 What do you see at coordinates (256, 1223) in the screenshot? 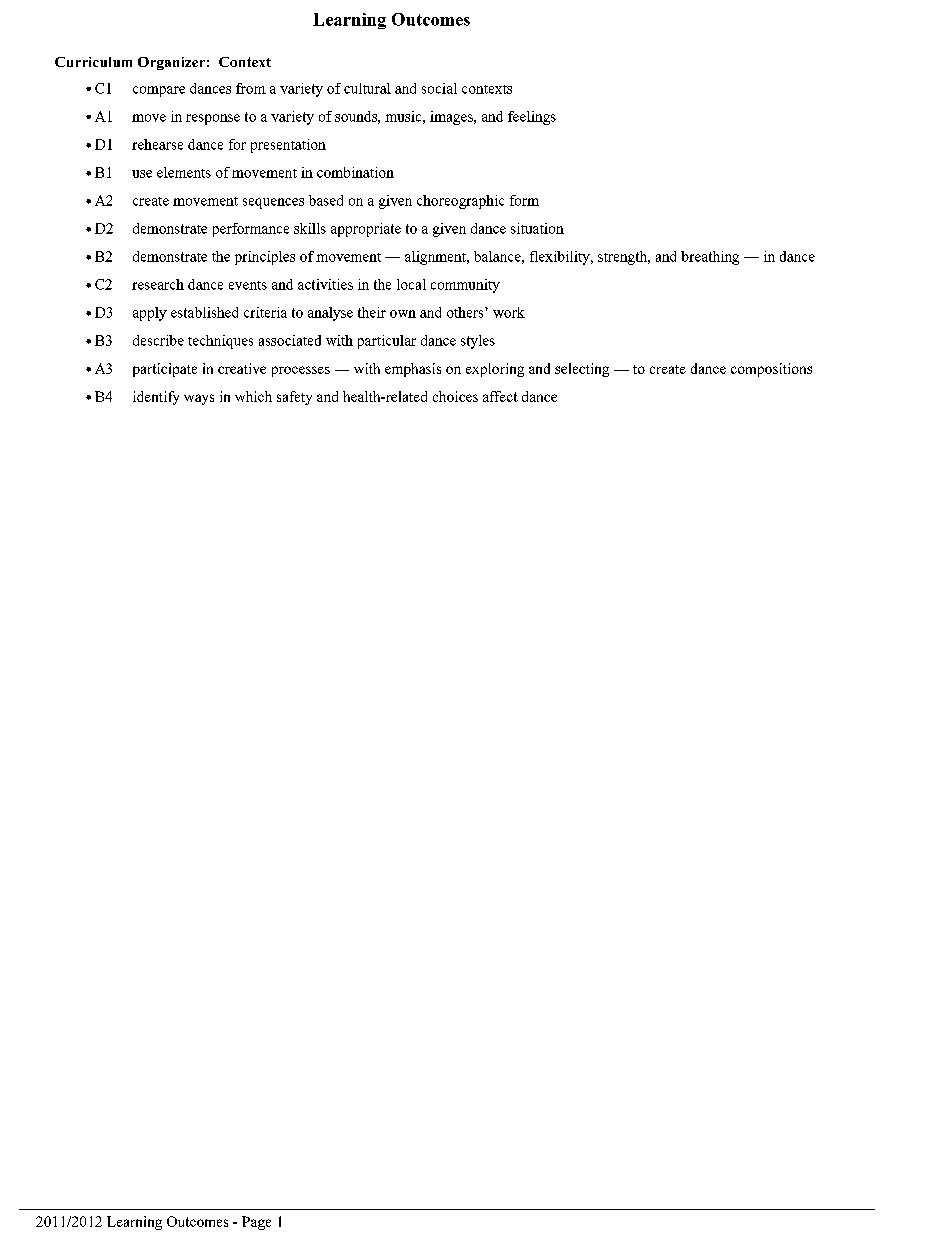
I see `Page` at bounding box center [256, 1223].
